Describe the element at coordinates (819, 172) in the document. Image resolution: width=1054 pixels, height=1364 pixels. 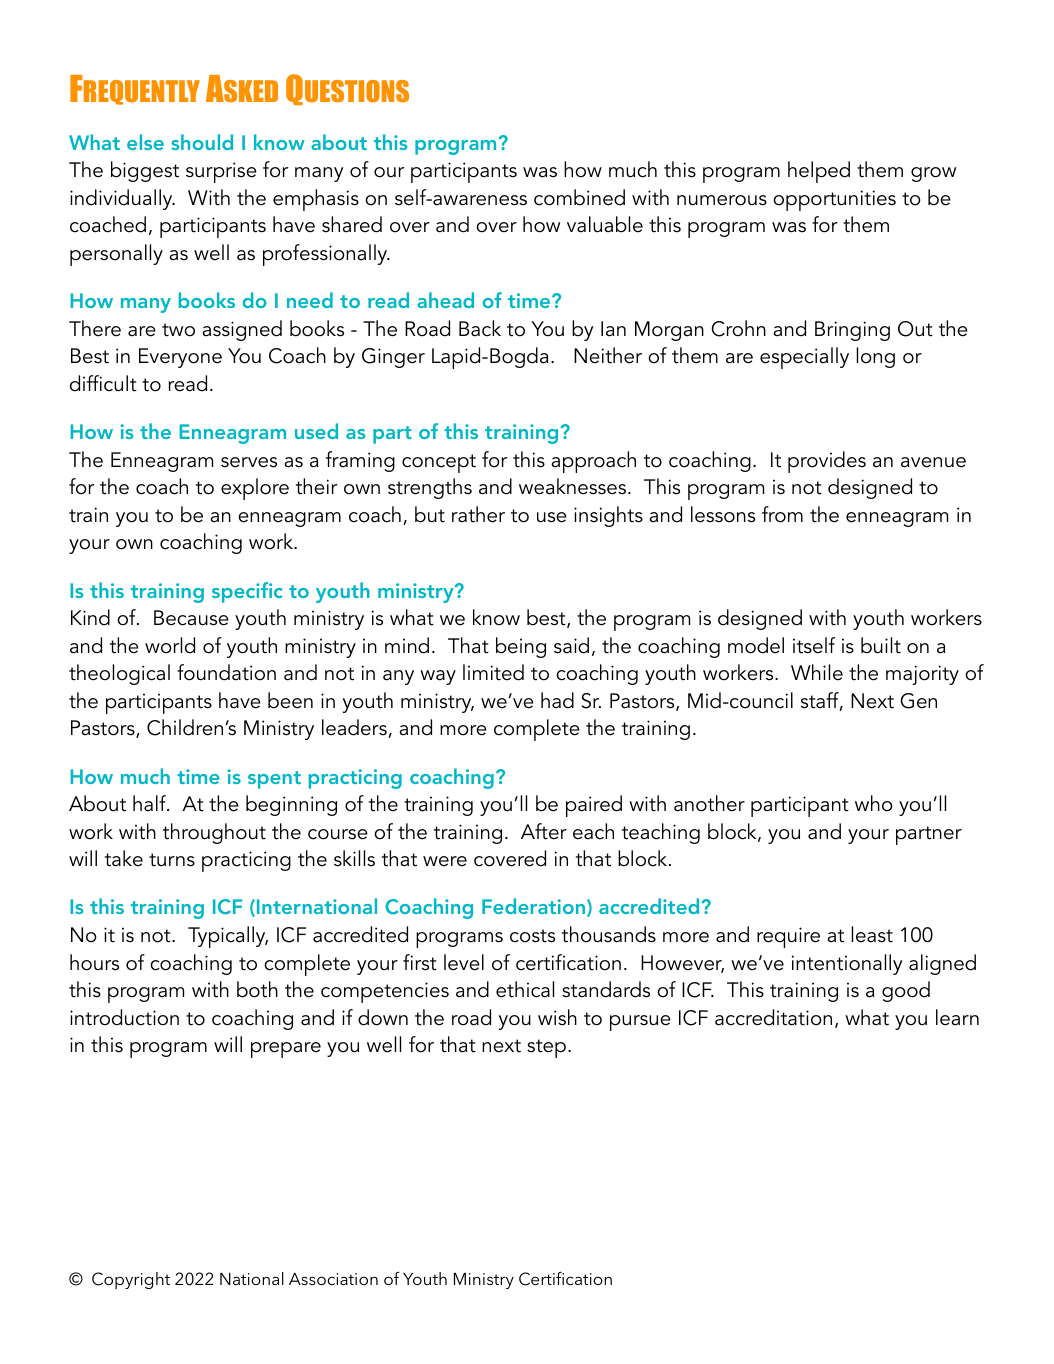
I see `helped` at that location.
